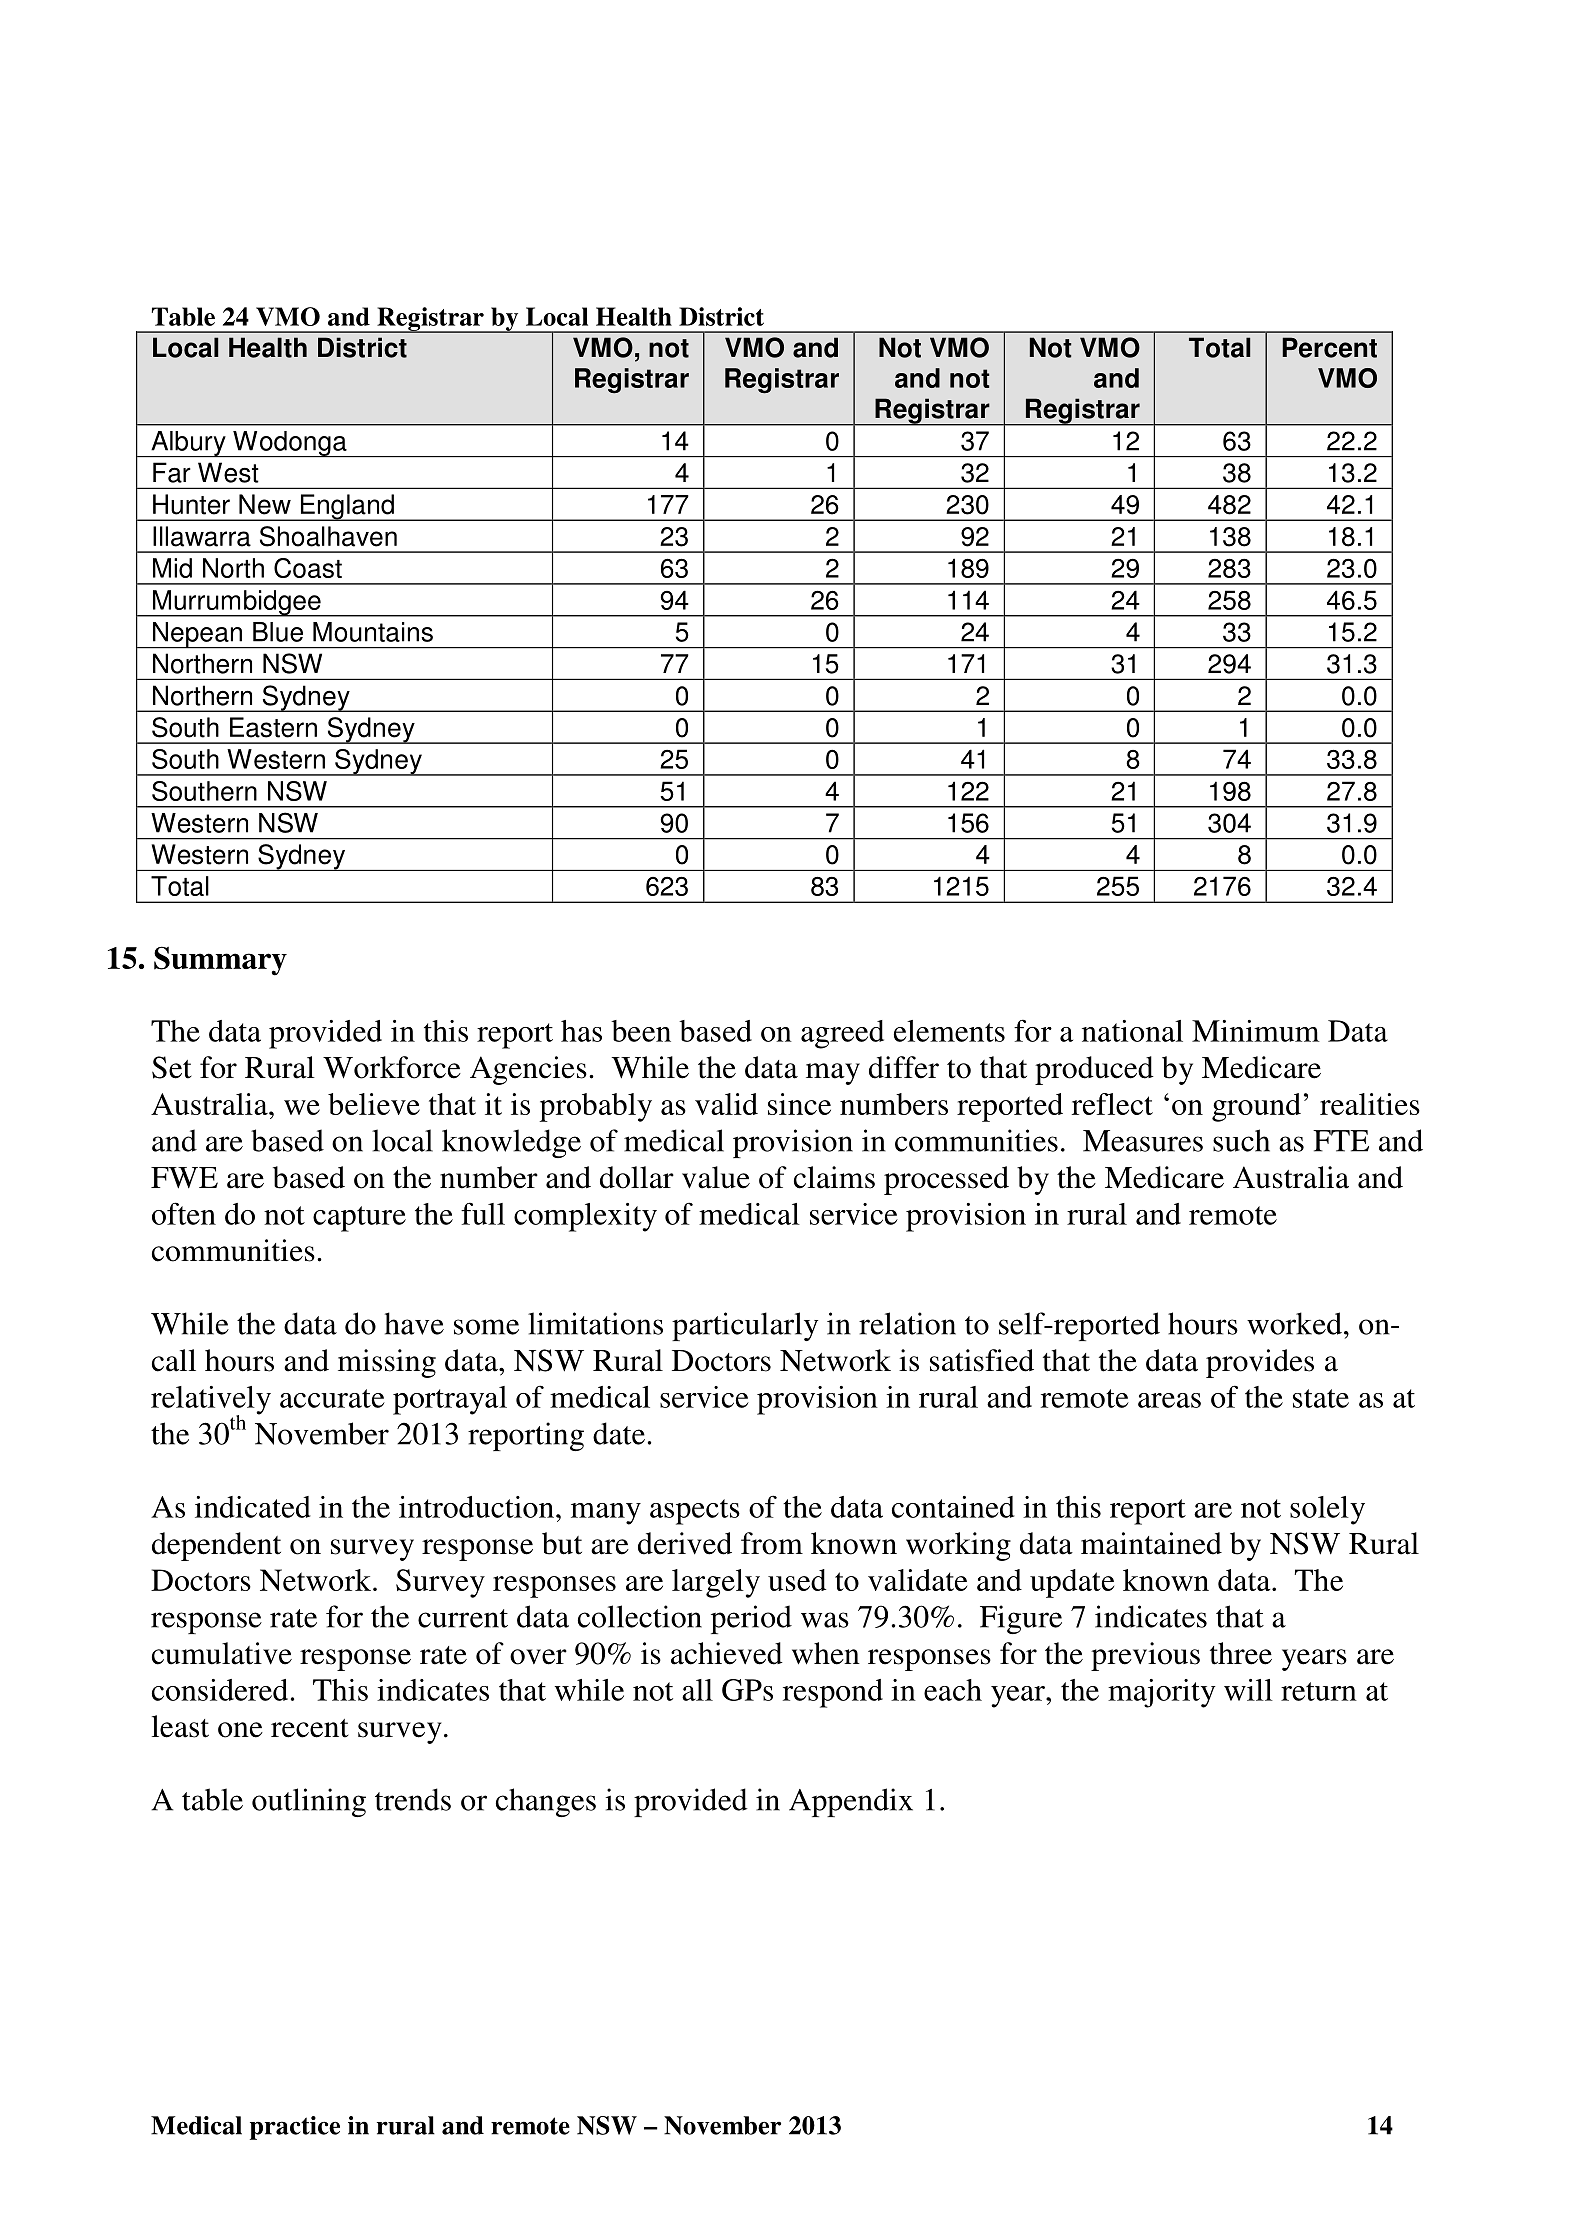 The height and width of the page is (2234, 1579). What do you see at coordinates (1256, 1031) in the page?
I see `Minimum` at bounding box center [1256, 1031].
